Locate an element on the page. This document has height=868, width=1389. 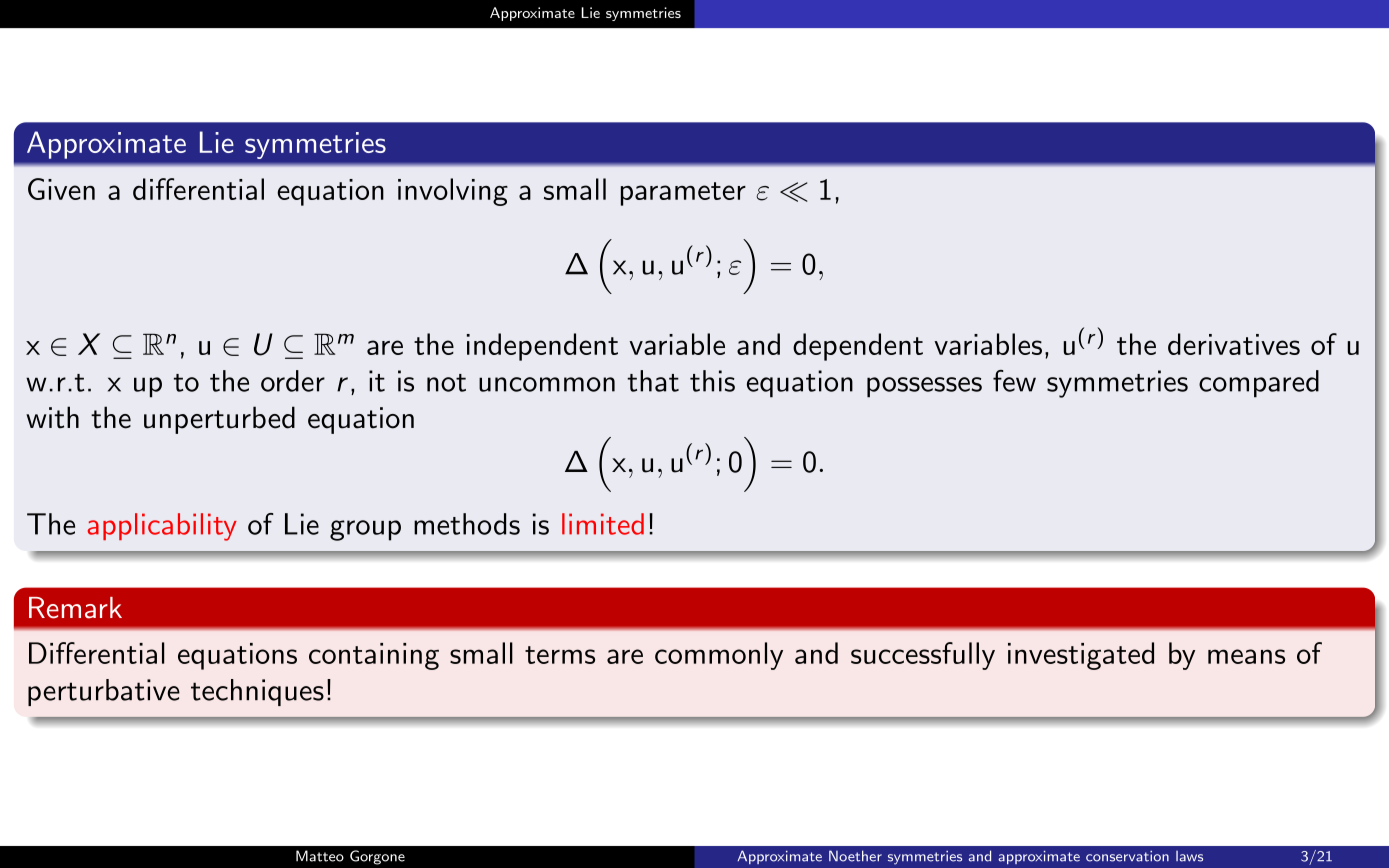
Matteo is located at coordinates (320, 856).
